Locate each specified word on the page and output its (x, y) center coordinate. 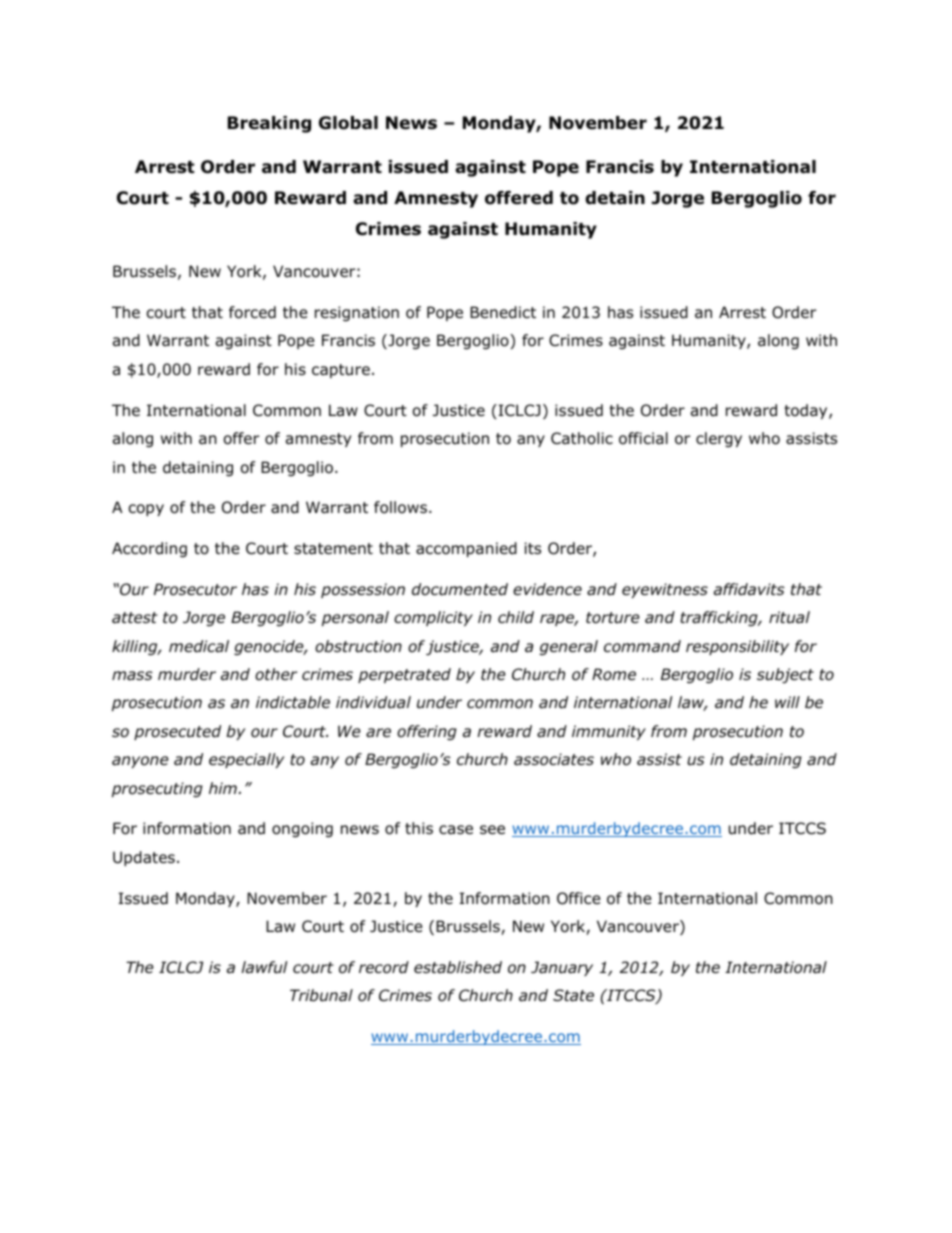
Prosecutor (195, 589)
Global (348, 123)
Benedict (503, 312)
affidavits (749, 589)
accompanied (466, 549)
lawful (264, 967)
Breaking (269, 124)
